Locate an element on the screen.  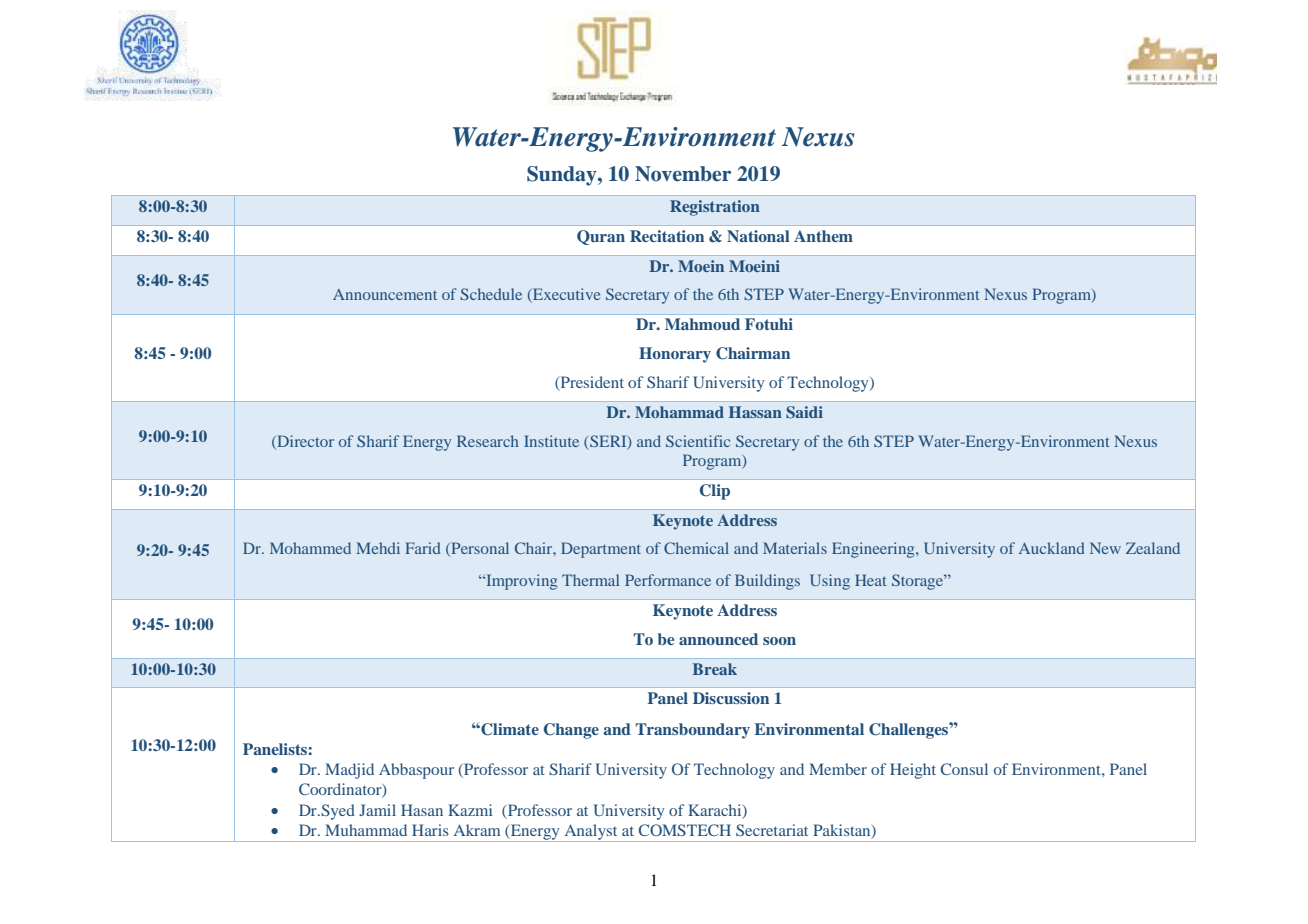
Mehdi is located at coordinates (378, 548).
